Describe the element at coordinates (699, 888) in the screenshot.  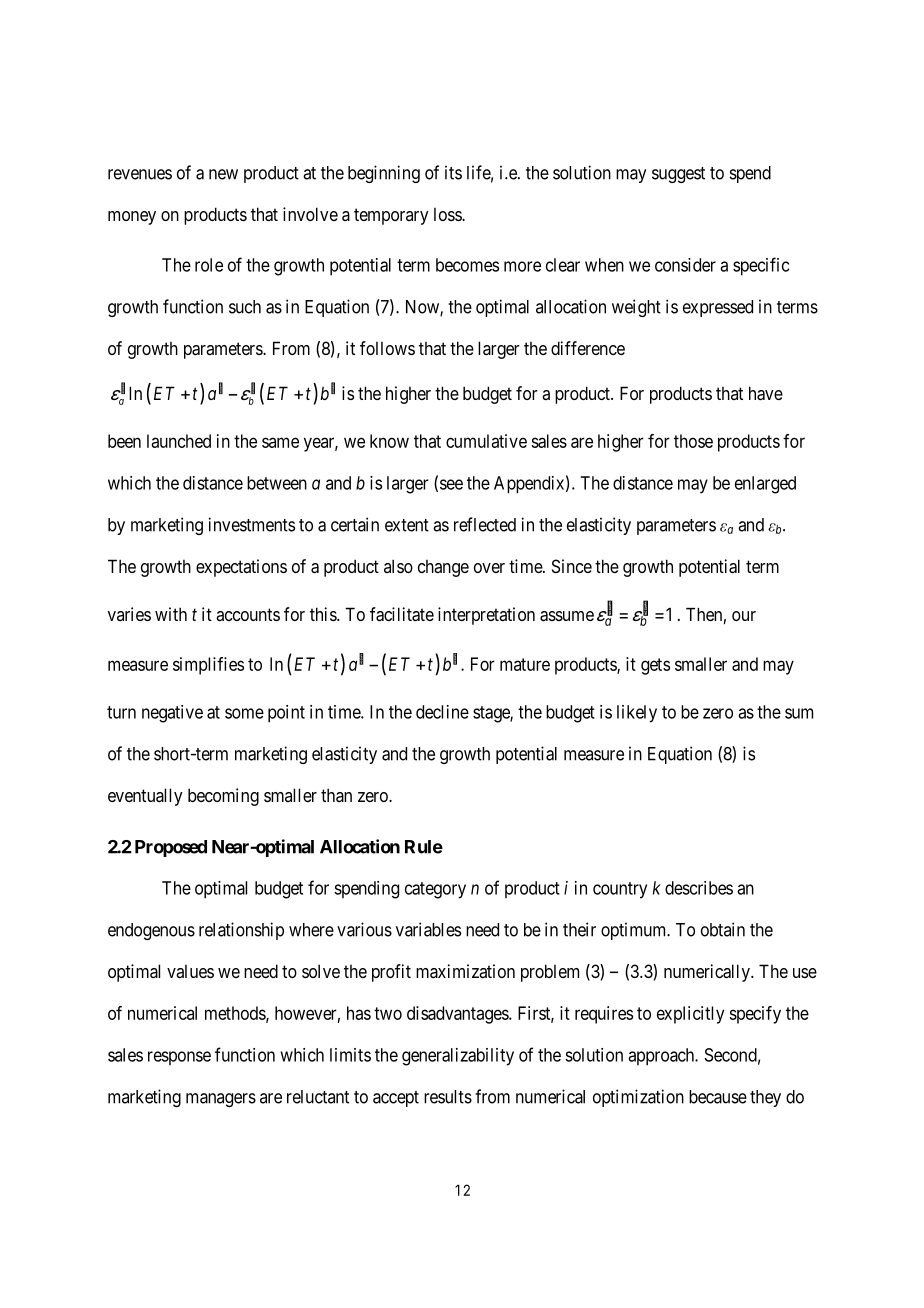
I see `describes` at that location.
